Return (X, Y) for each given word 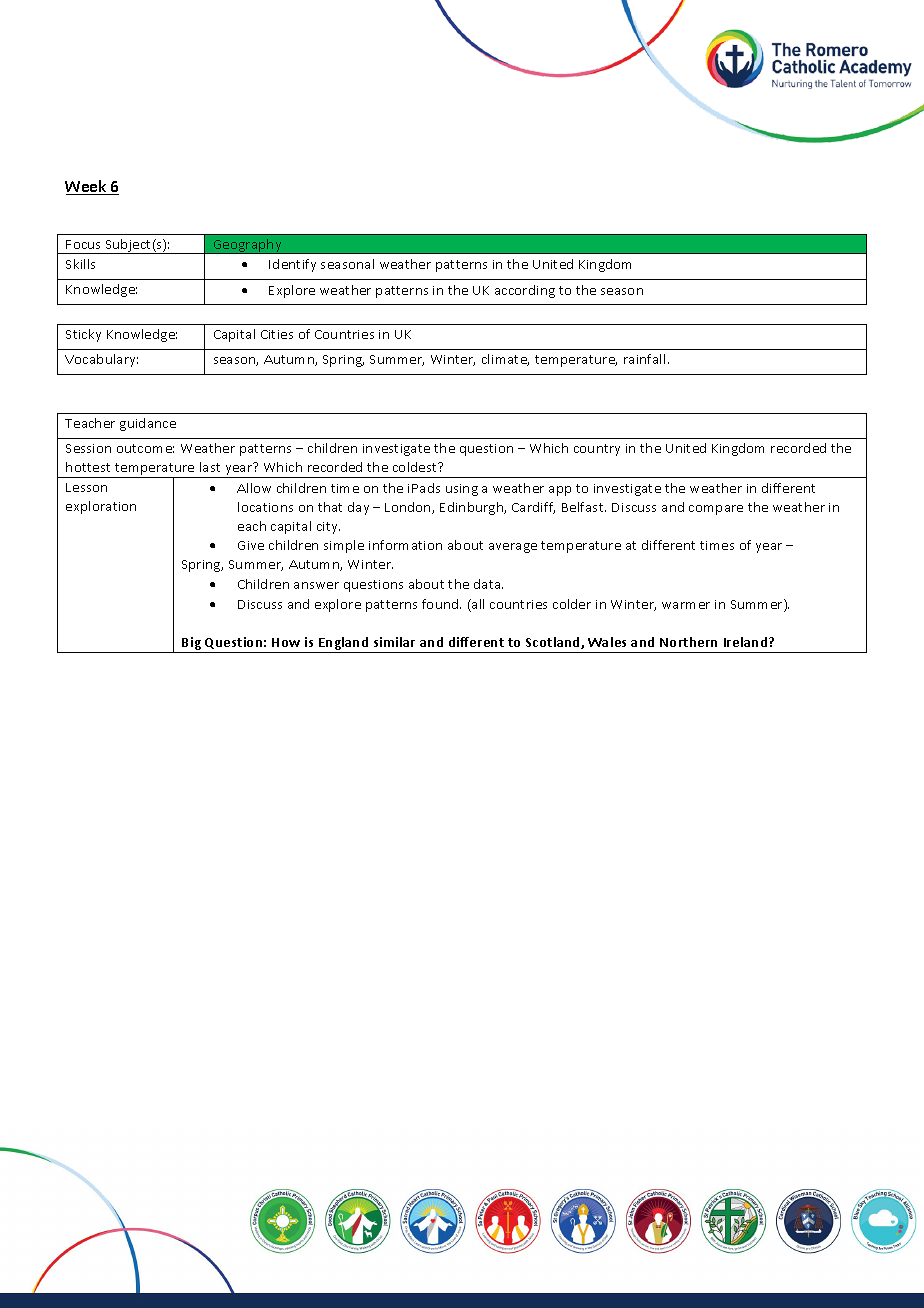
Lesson (86, 487)
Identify (292, 265)
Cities (277, 334)
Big (192, 645)
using (462, 490)
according (525, 291)
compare (716, 510)
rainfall (644, 359)
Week (87, 187)
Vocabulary (101, 360)
